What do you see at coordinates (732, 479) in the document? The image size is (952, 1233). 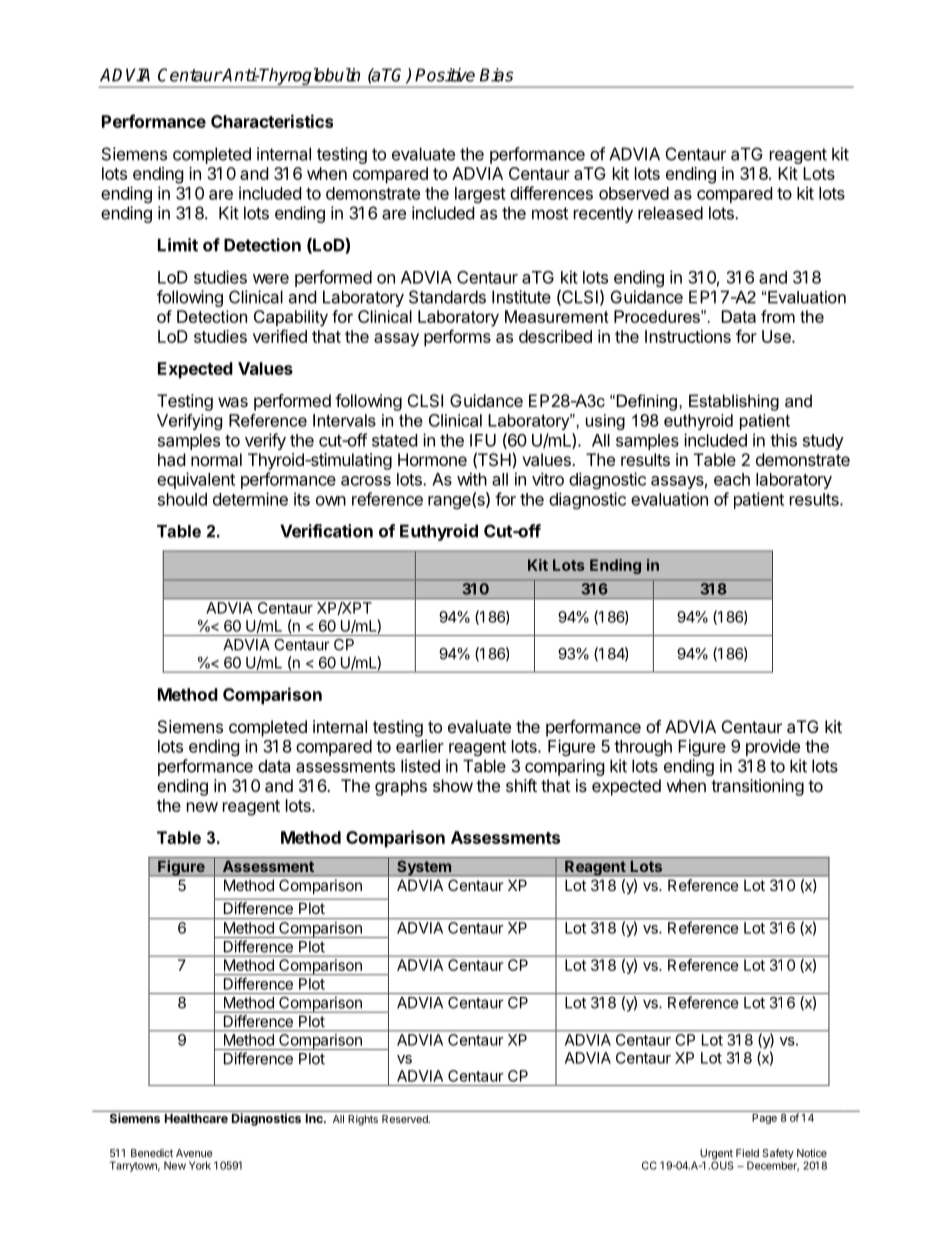 I see `each` at bounding box center [732, 479].
